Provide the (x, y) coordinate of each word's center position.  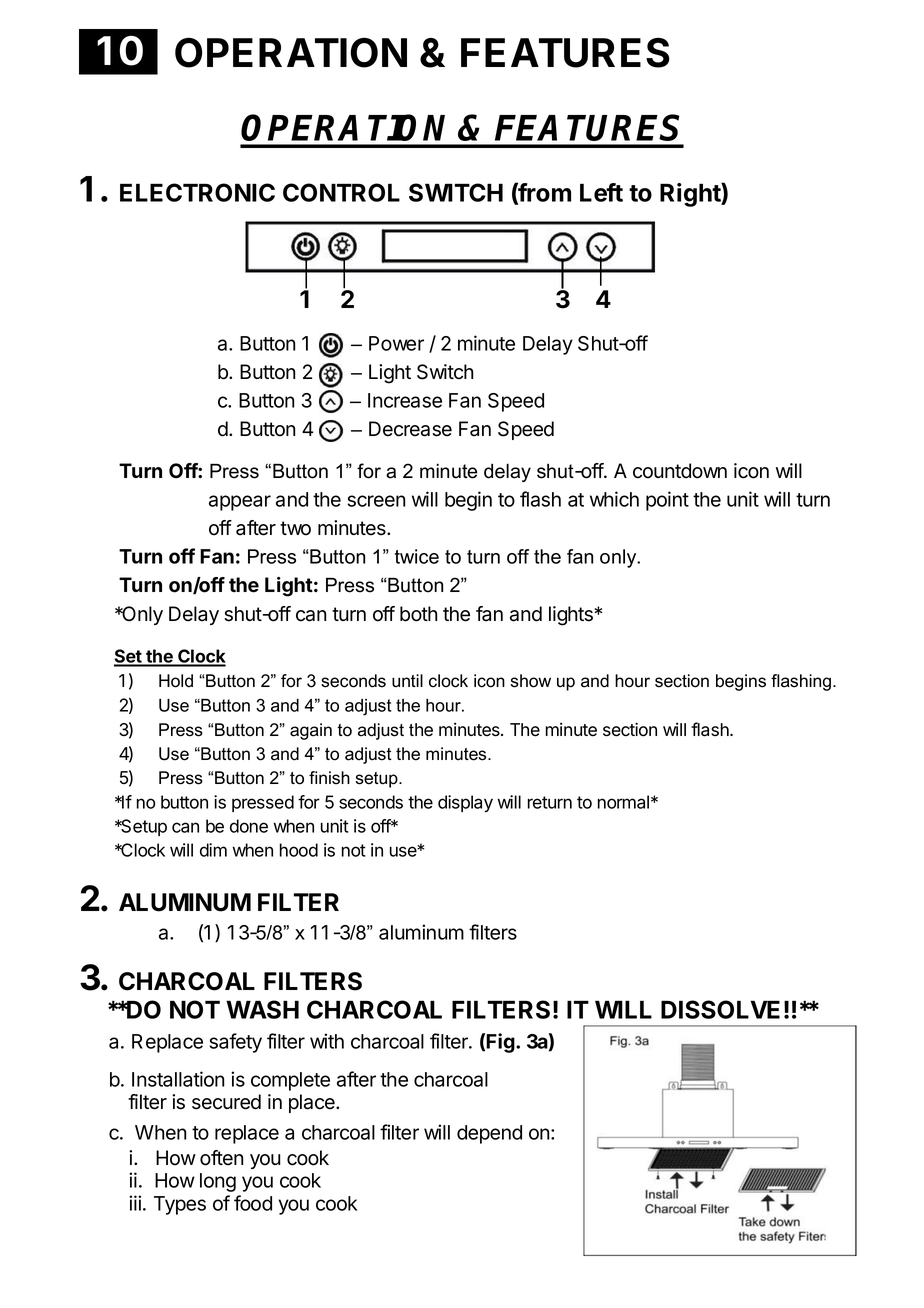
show (531, 681)
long (218, 1182)
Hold (176, 681)
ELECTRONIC (197, 192)
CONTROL (341, 192)
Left (601, 192)
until (407, 681)
